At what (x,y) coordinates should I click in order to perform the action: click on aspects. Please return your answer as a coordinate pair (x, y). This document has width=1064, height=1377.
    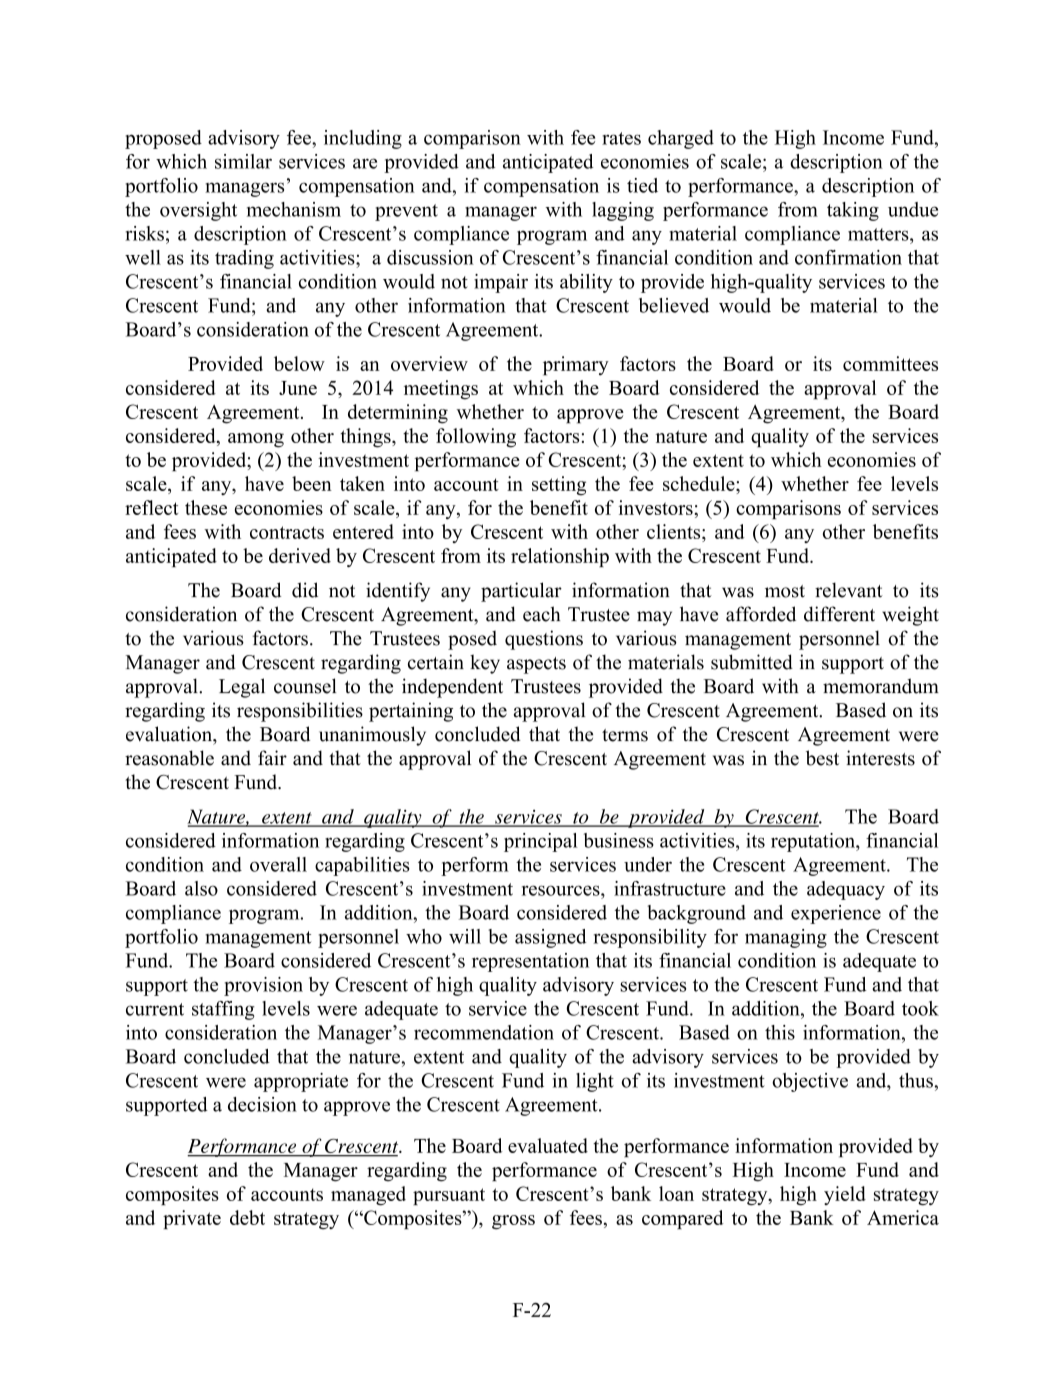
    Looking at the image, I should click on (536, 665).
